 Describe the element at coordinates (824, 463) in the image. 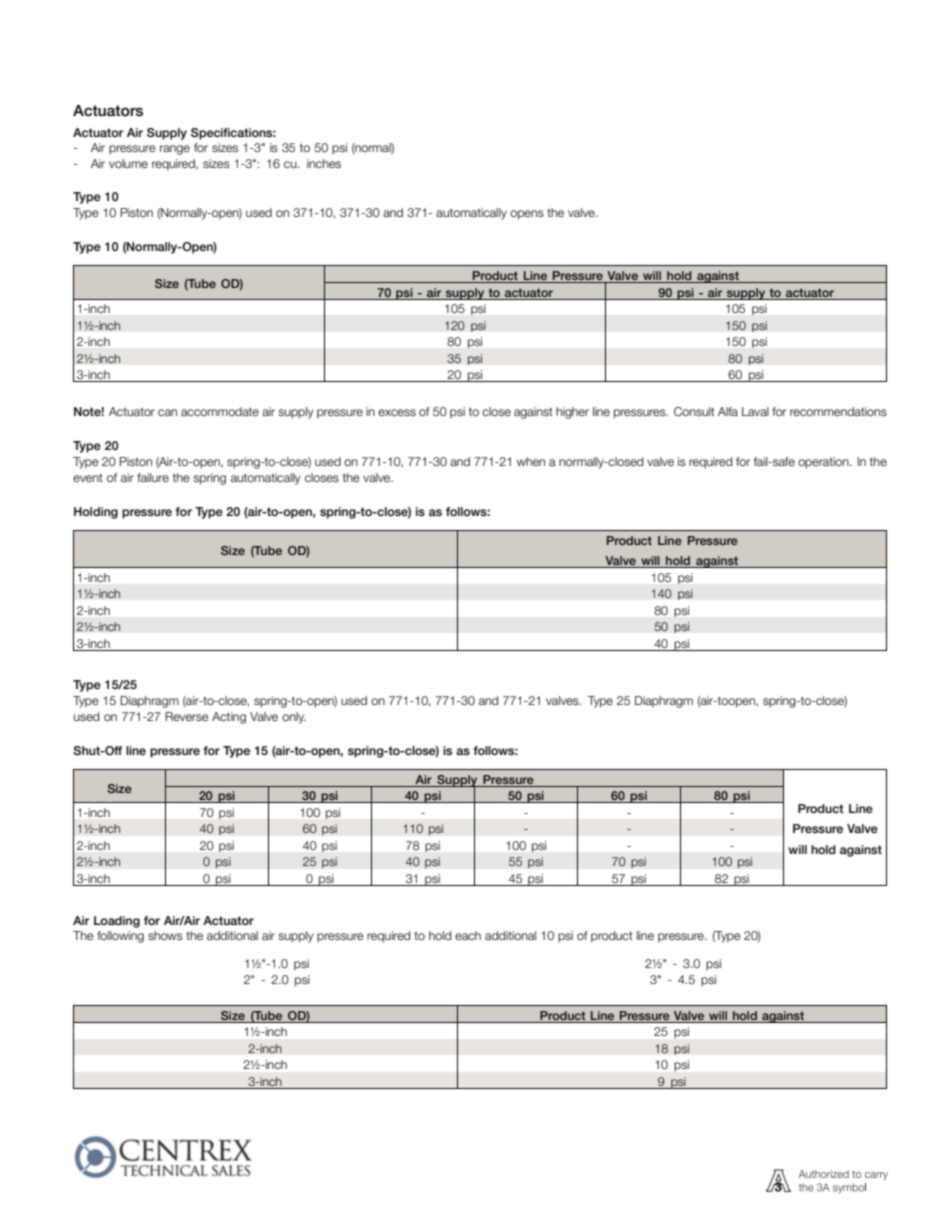

I see `operation` at that location.
